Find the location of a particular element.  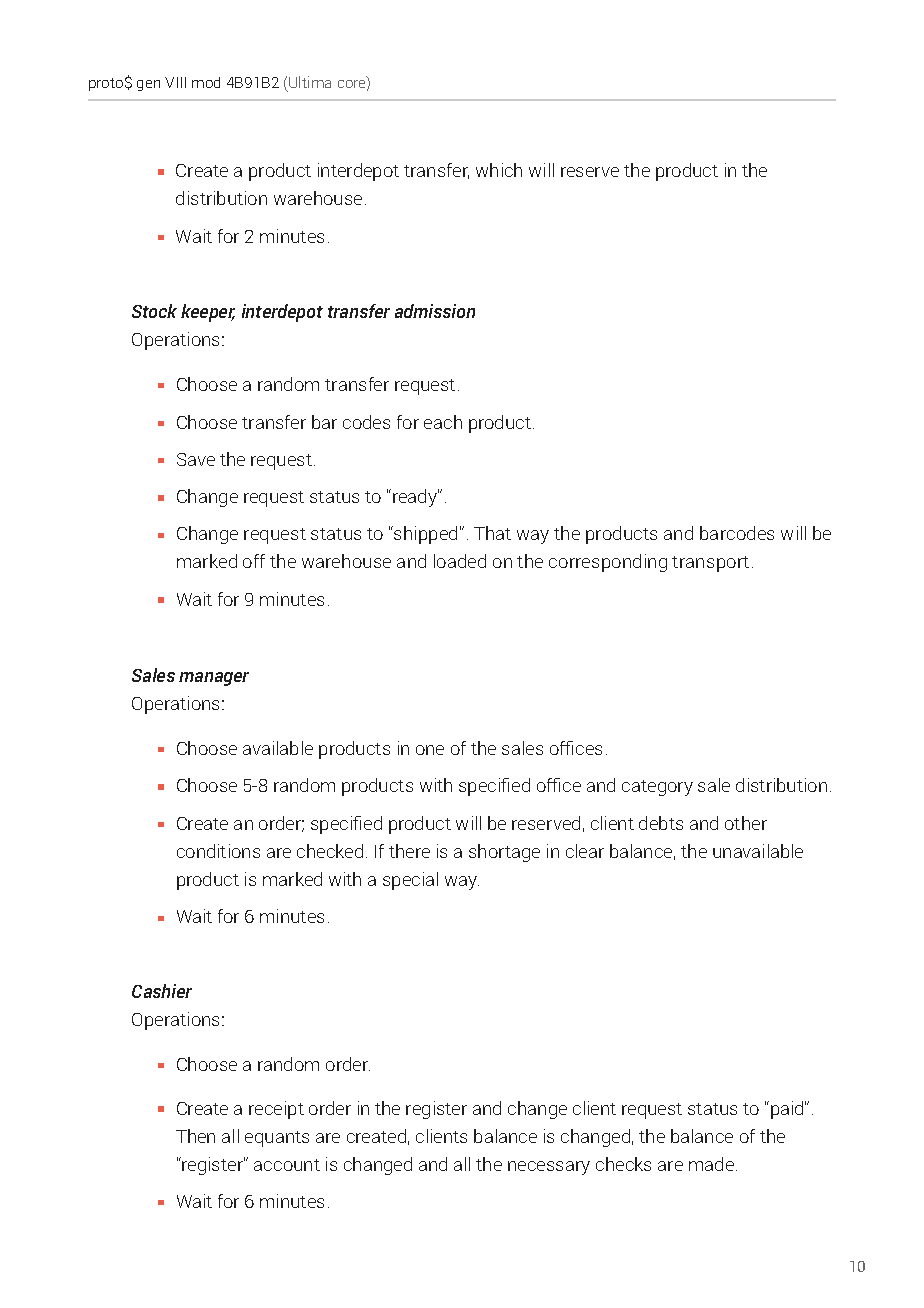

which is located at coordinates (499, 170).
